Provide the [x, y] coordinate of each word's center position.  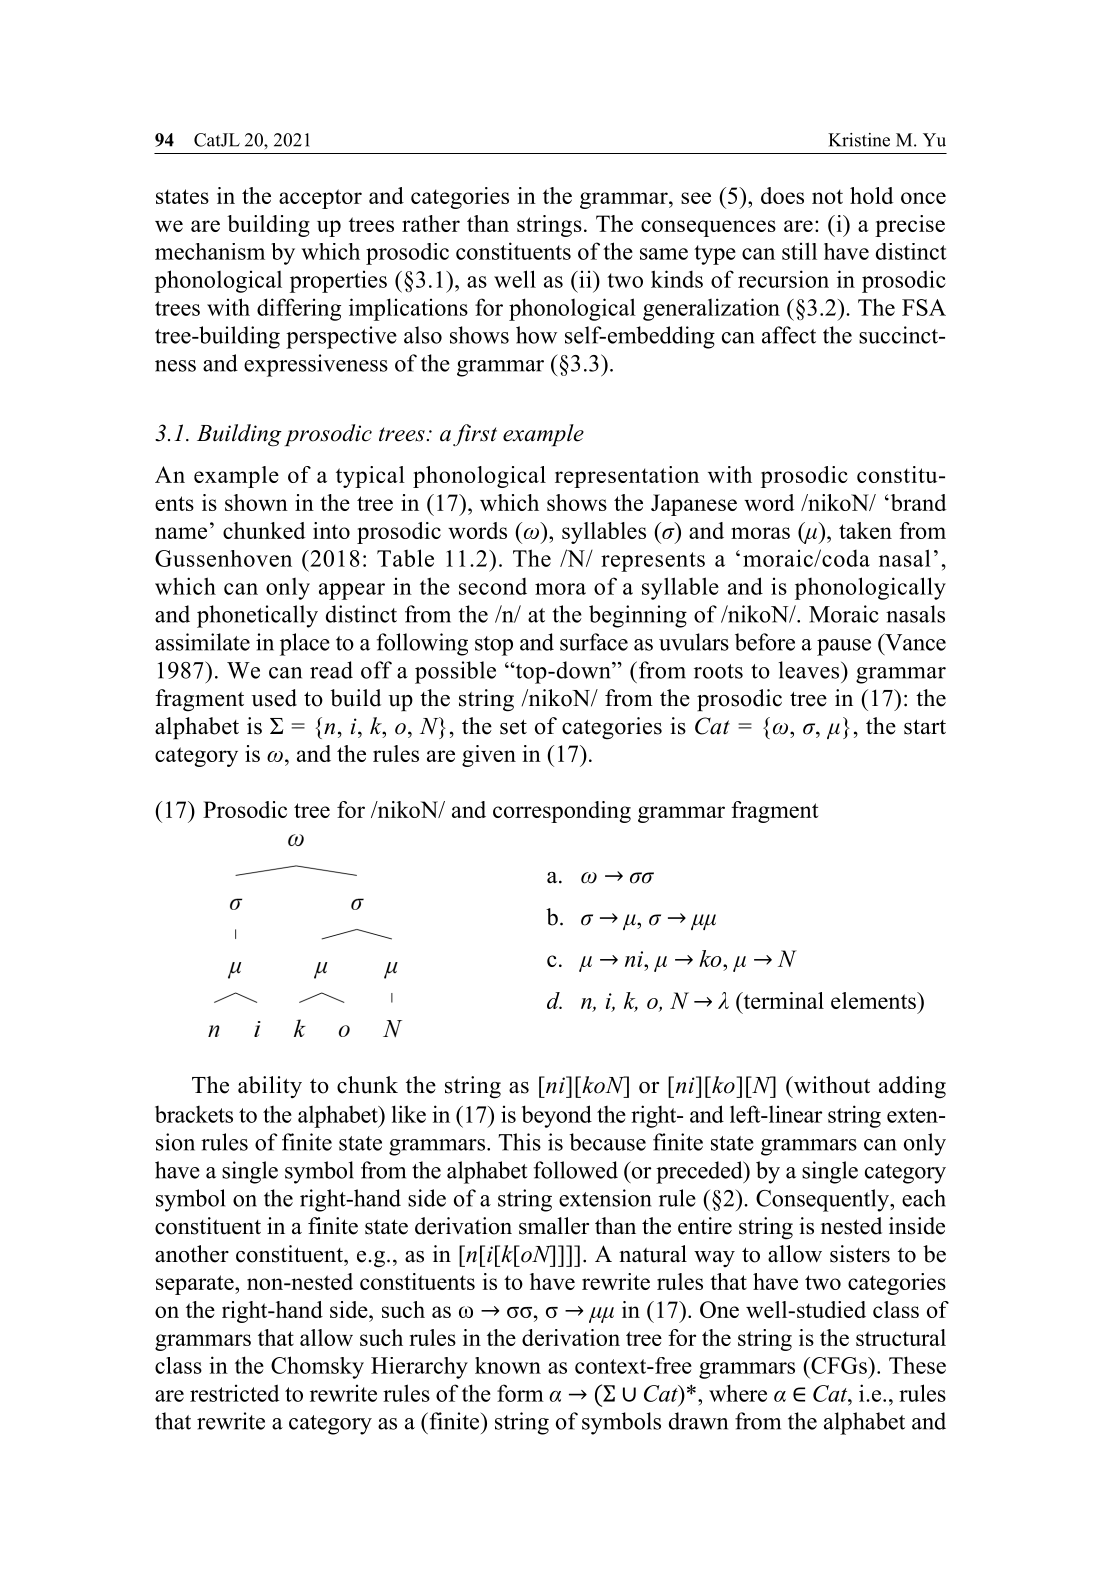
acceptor [320, 199]
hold [872, 195]
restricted [235, 1393]
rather [431, 223]
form [520, 1393]
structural [901, 1337]
